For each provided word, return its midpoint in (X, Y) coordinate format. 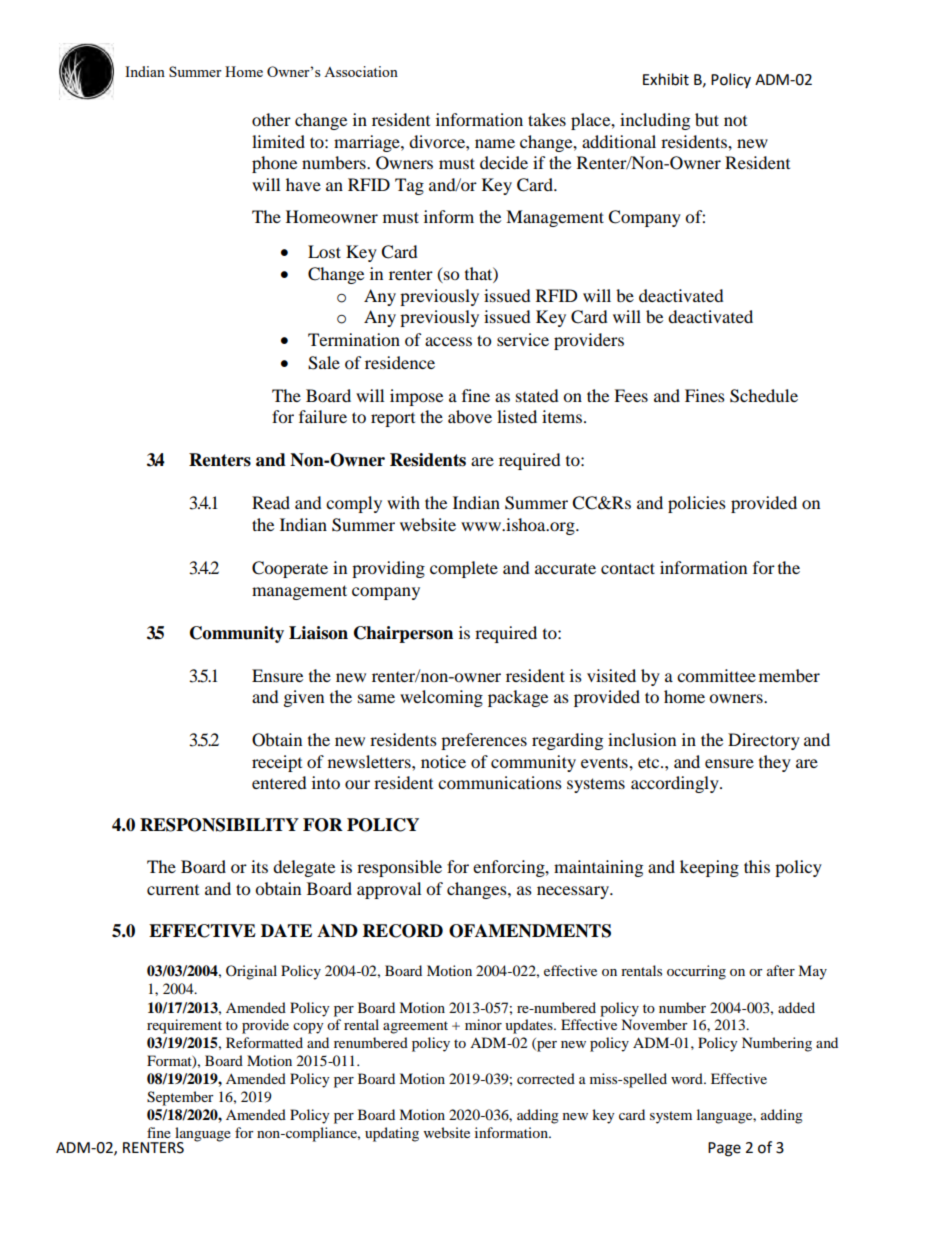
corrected (546, 1078)
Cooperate (290, 569)
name (495, 143)
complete (464, 569)
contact (628, 568)
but (707, 119)
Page (724, 1149)
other (271, 119)
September (180, 1098)
